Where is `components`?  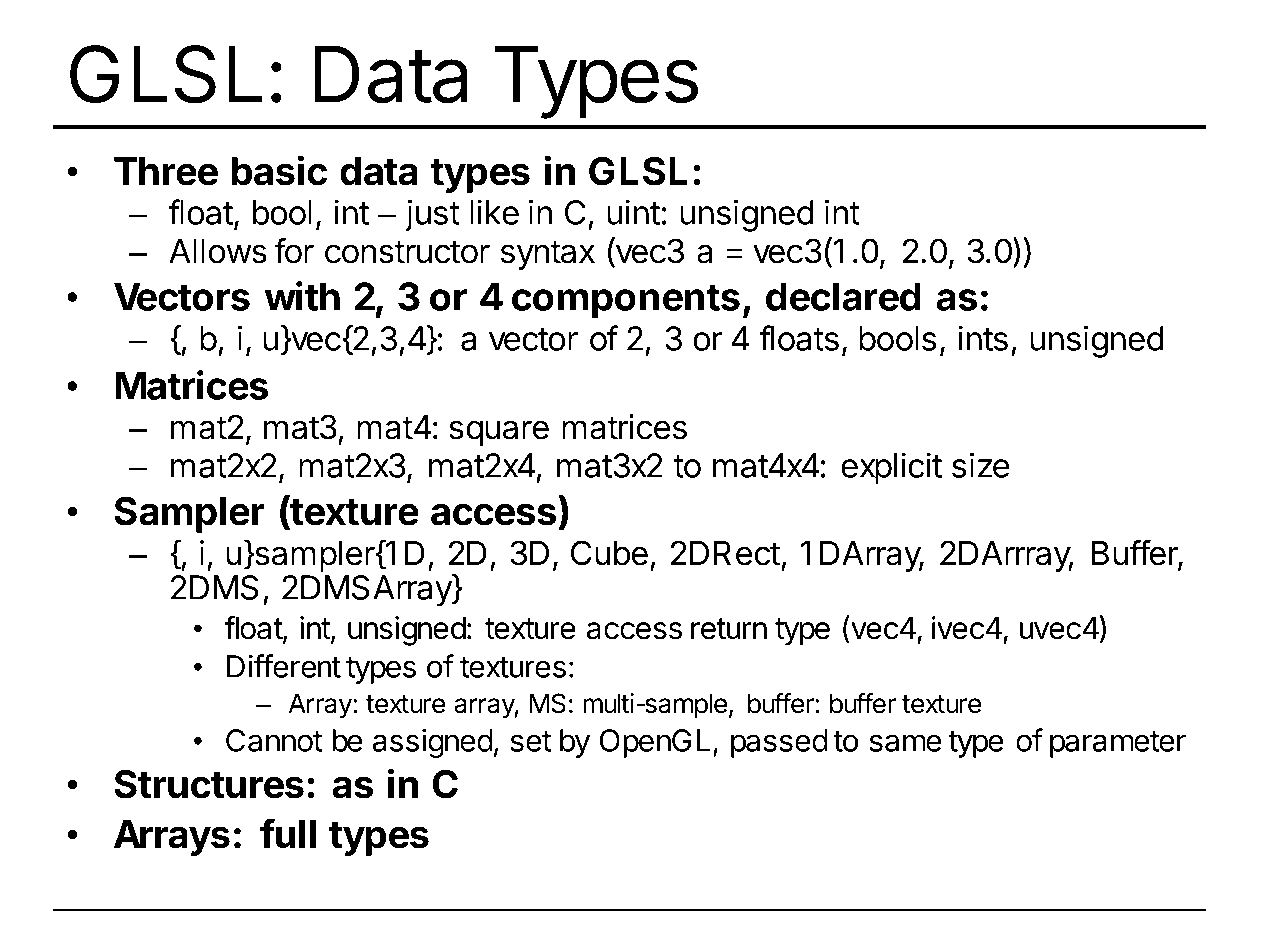 components is located at coordinates (626, 301).
